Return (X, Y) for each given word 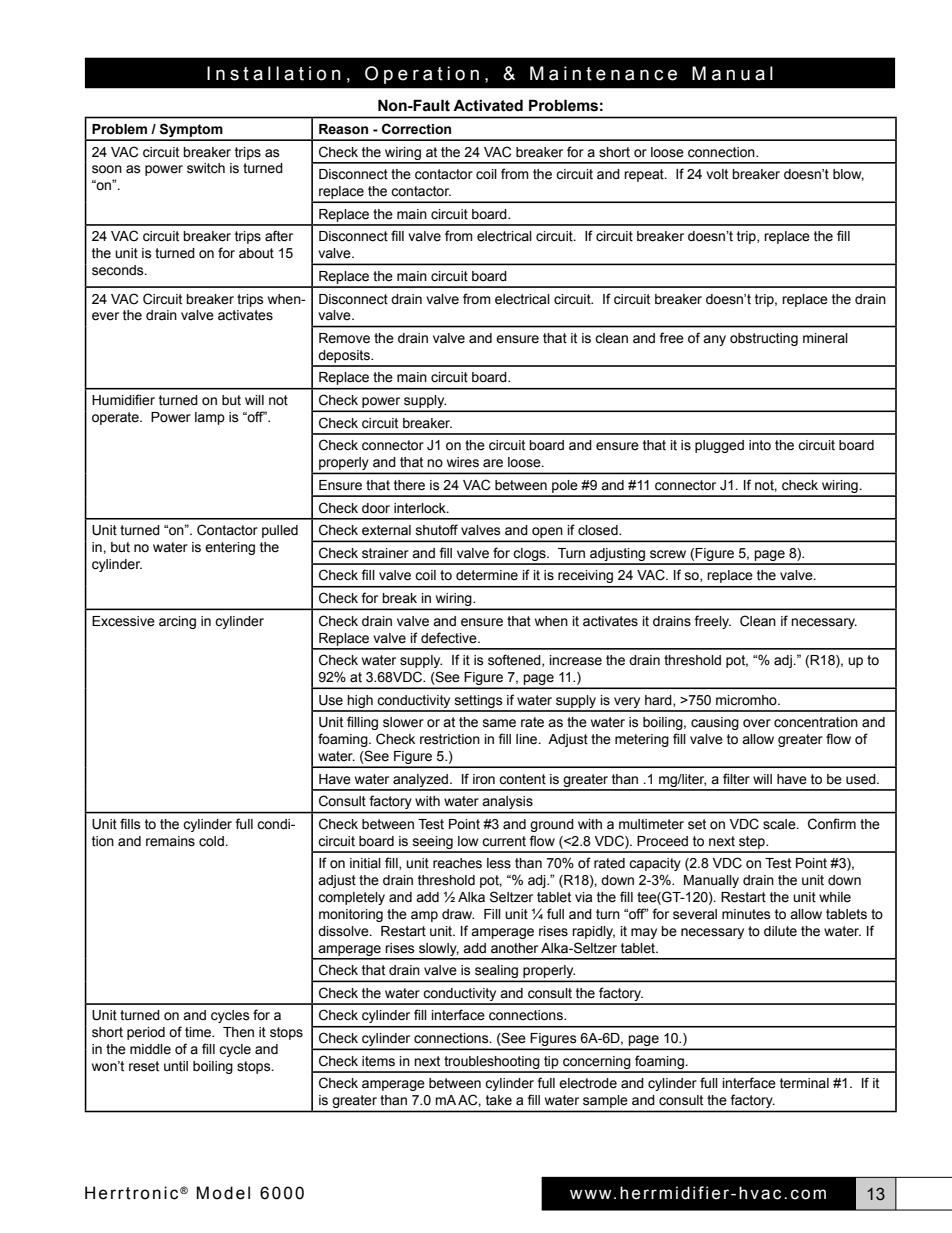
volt (717, 174)
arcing (177, 622)
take (499, 1100)
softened (515, 660)
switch (206, 168)
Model (223, 1193)
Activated (488, 105)
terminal (804, 1083)
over (757, 723)
